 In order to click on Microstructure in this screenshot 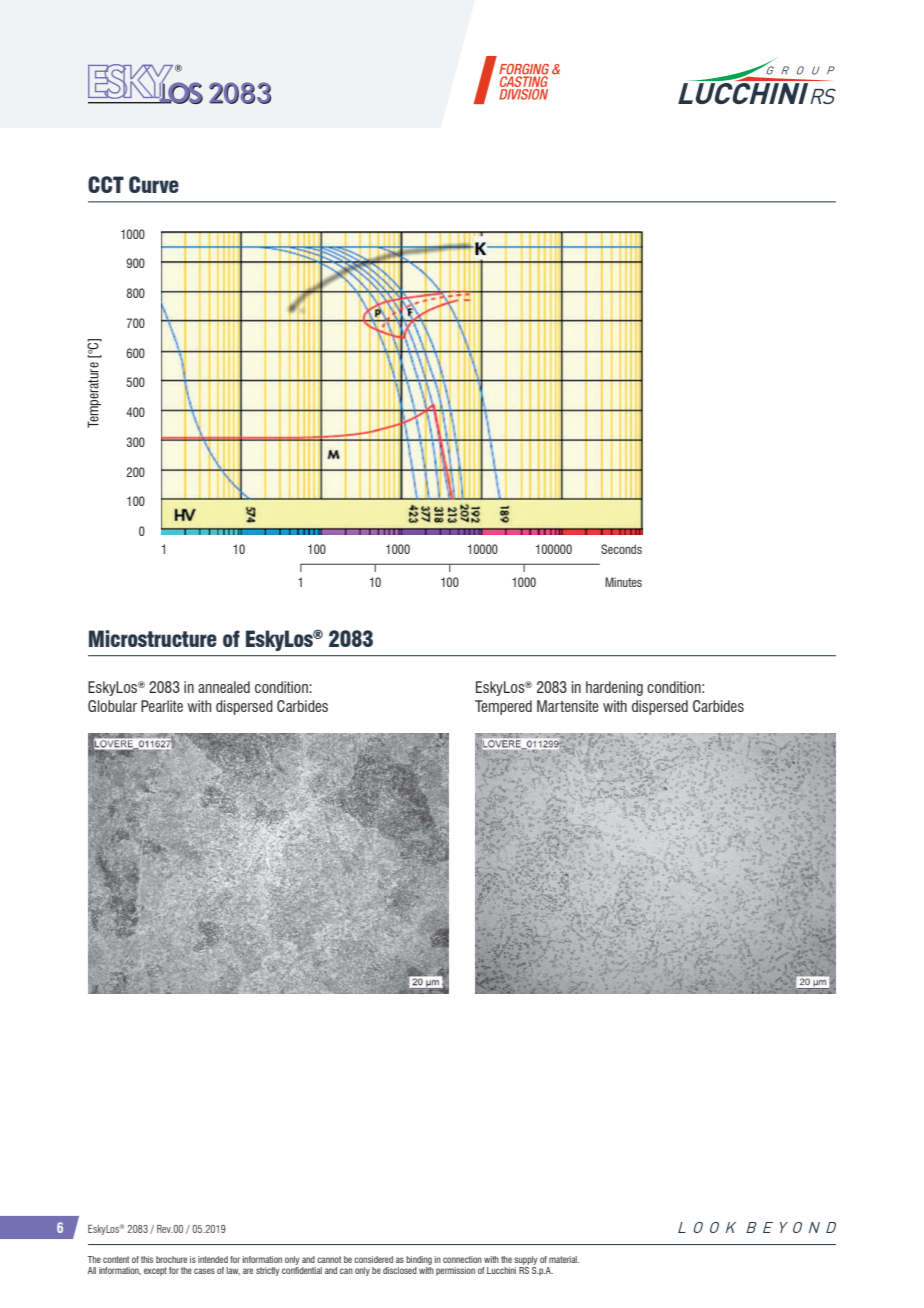, I will do `click(153, 638)`.
